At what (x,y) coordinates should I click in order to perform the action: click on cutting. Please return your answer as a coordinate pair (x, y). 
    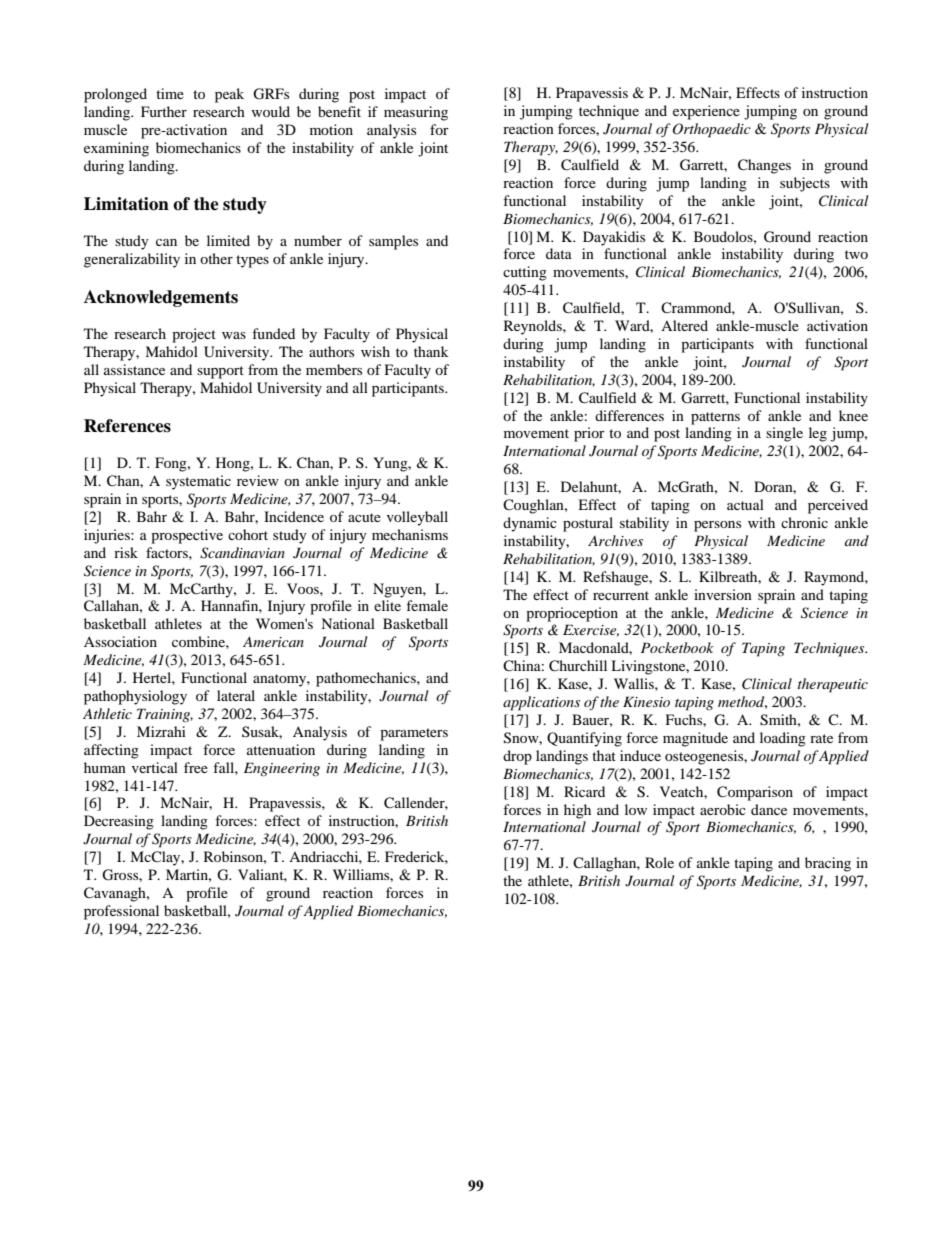
    Looking at the image, I should click on (525, 273).
